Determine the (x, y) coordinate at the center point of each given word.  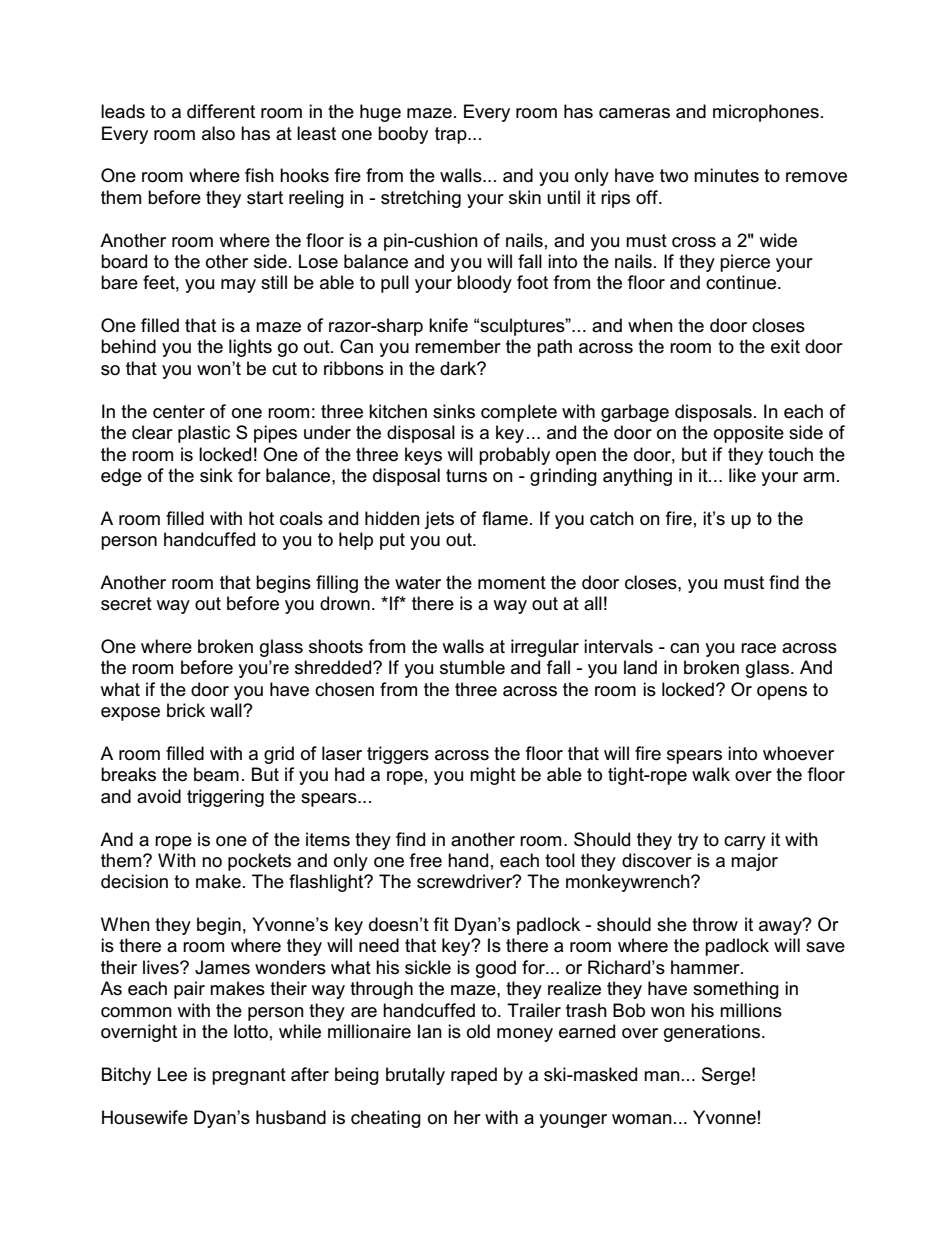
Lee (172, 1074)
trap (452, 135)
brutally (415, 1076)
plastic (204, 434)
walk (711, 774)
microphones (766, 113)
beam (216, 774)
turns (466, 476)
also (218, 133)
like (742, 475)
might (493, 776)
